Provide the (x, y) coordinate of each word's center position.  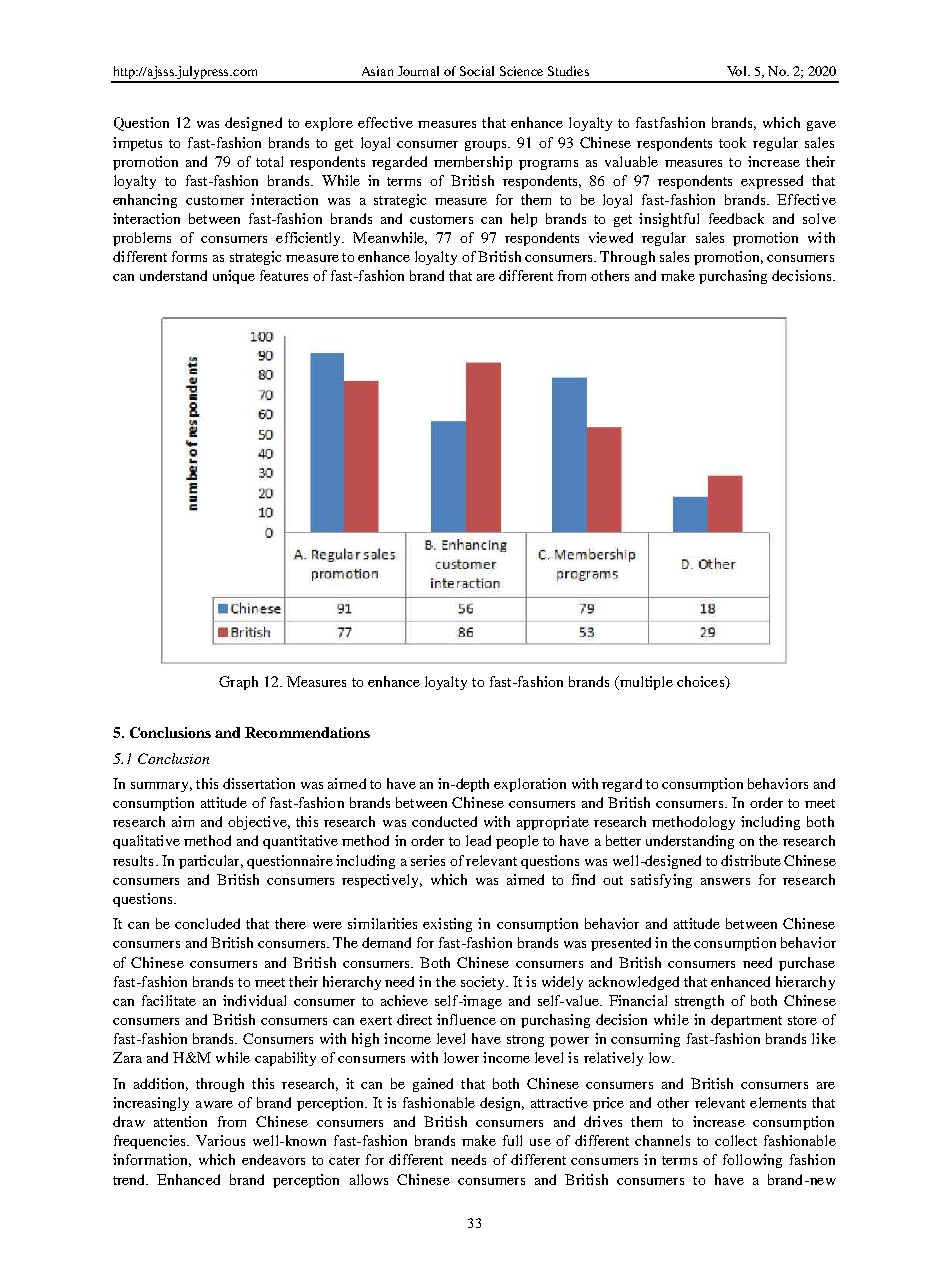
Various (220, 1140)
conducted (444, 821)
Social (477, 71)
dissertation (259, 783)
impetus (137, 144)
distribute (751, 860)
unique (234, 277)
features (284, 275)
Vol (738, 71)
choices (702, 682)
